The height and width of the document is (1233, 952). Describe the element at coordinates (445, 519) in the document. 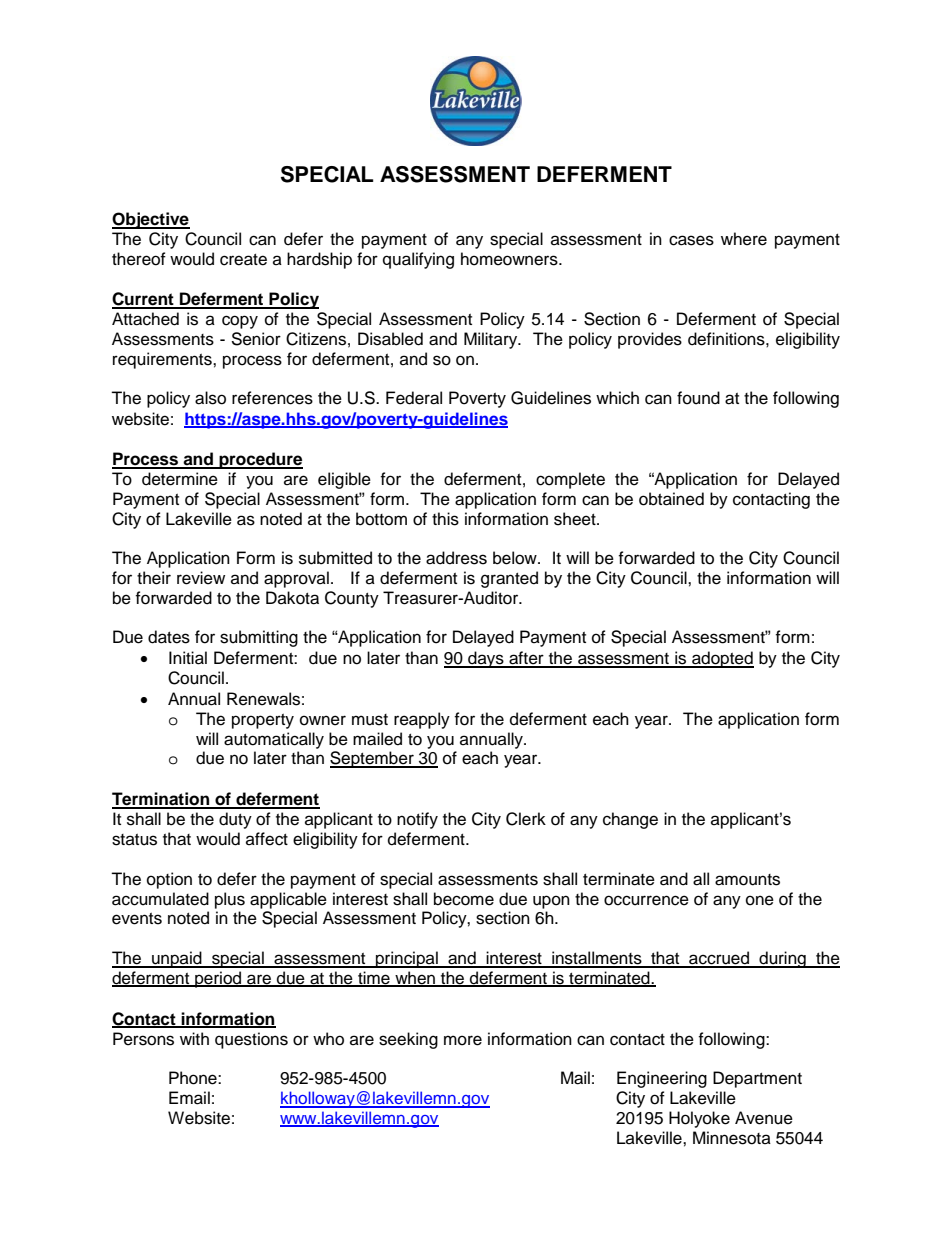

I see `this` at that location.
